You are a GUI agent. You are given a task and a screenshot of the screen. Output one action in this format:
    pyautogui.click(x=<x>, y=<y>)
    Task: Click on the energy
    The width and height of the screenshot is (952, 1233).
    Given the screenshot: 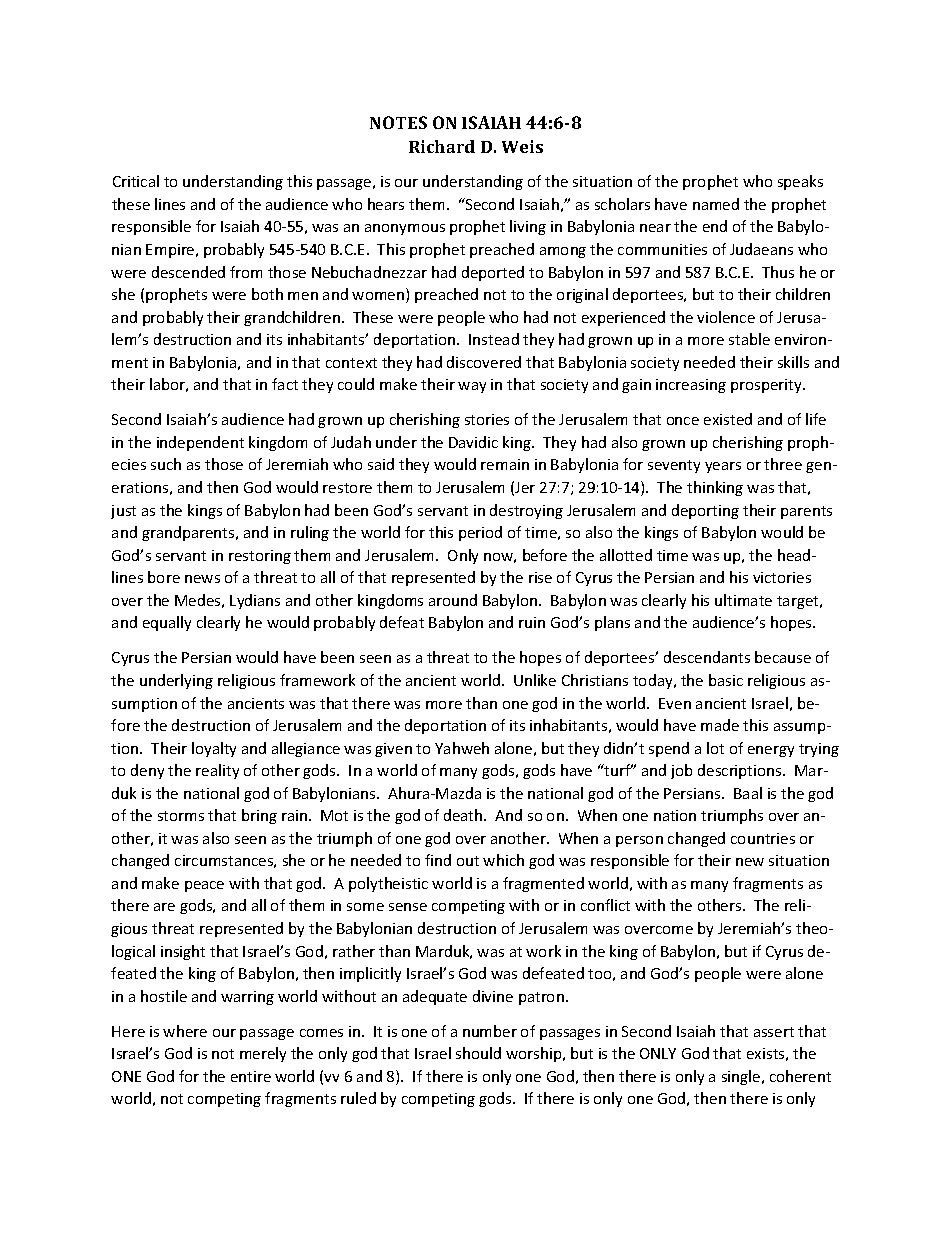 What is the action you would take?
    pyautogui.click(x=771, y=751)
